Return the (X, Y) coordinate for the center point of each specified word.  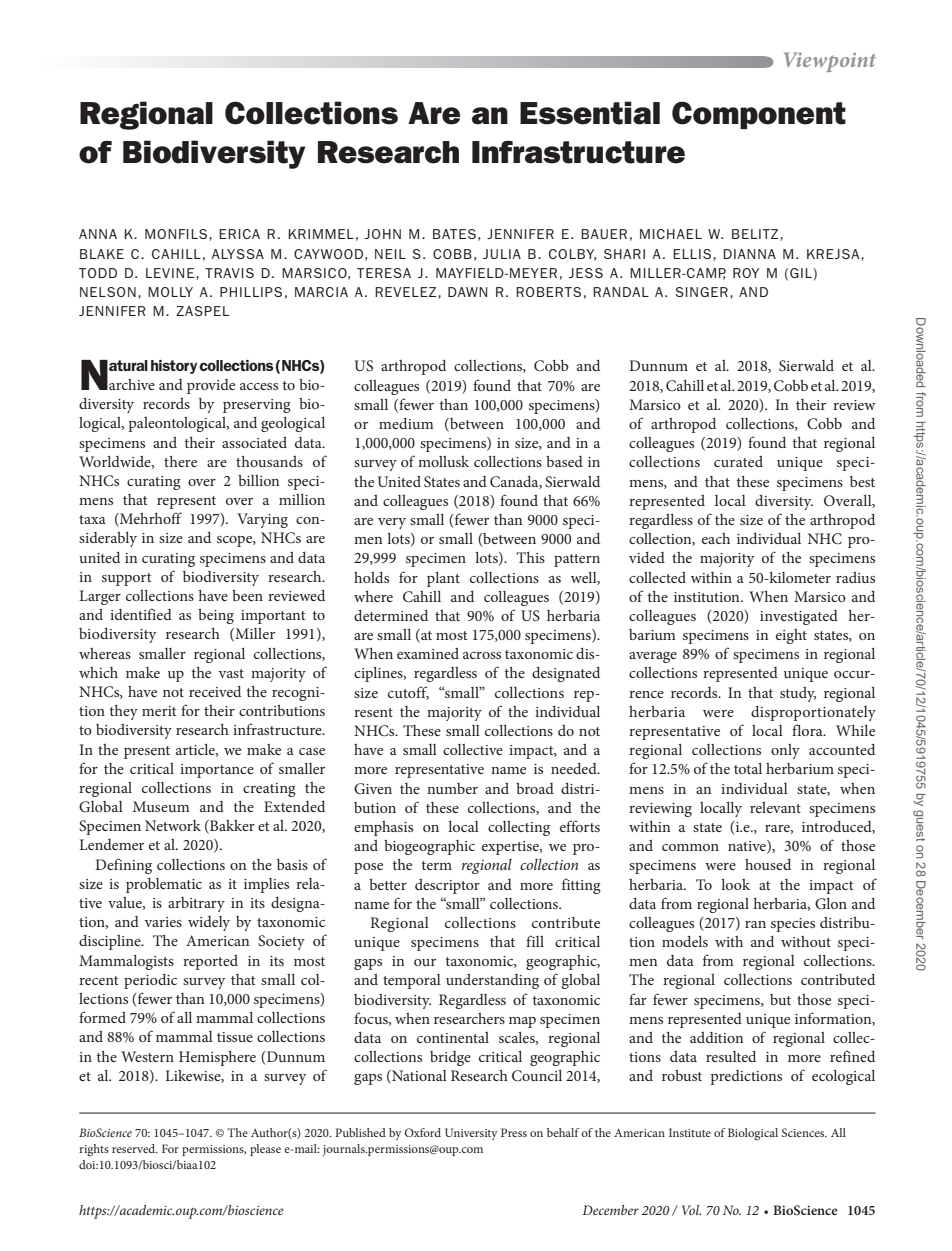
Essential (590, 113)
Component (759, 115)
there (180, 461)
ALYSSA (238, 254)
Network (173, 825)
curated (738, 461)
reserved (135, 1148)
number (452, 788)
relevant (775, 807)
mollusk (443, 461)
